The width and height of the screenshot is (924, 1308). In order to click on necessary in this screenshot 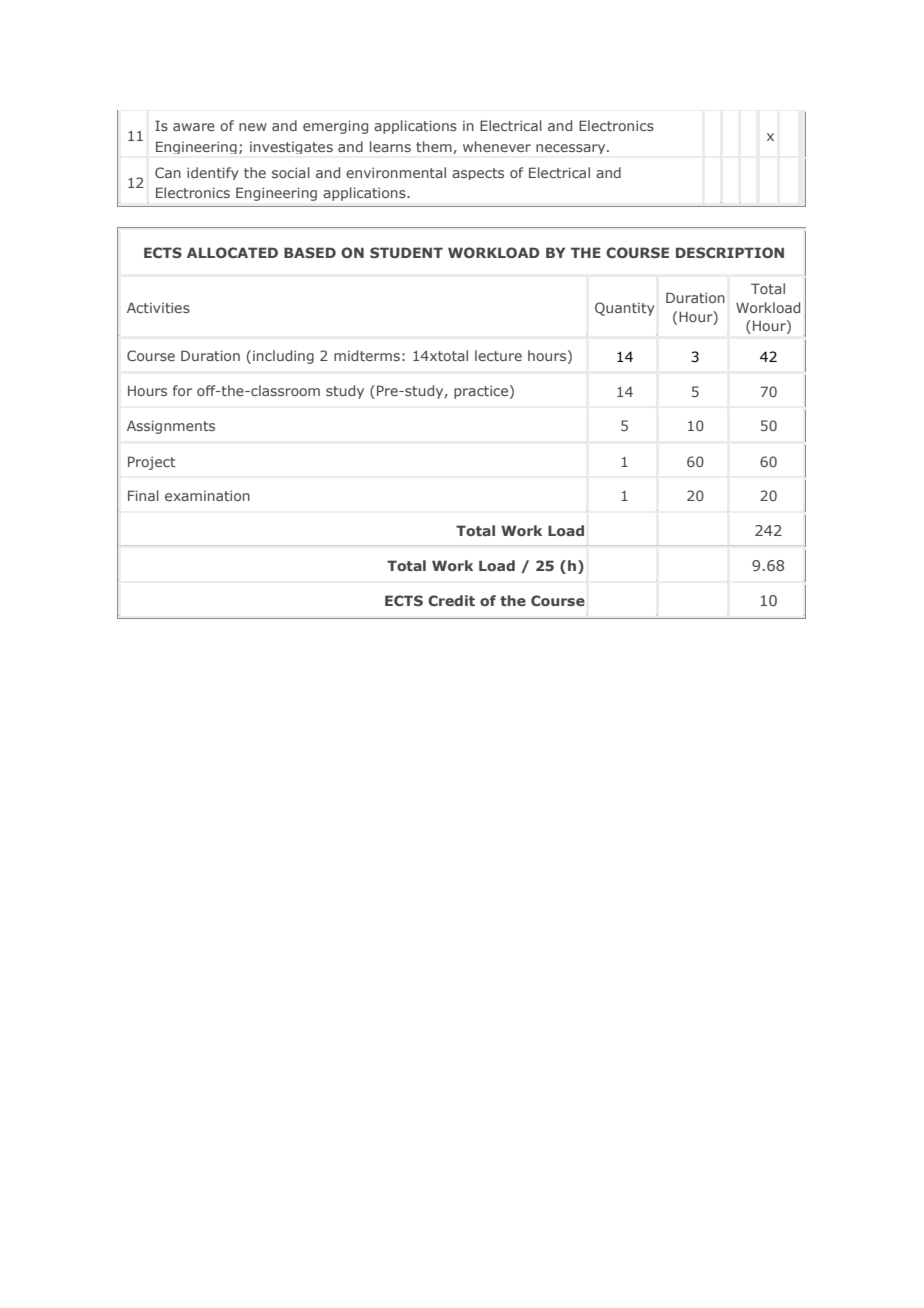, I will do `click(572, 149)`.
